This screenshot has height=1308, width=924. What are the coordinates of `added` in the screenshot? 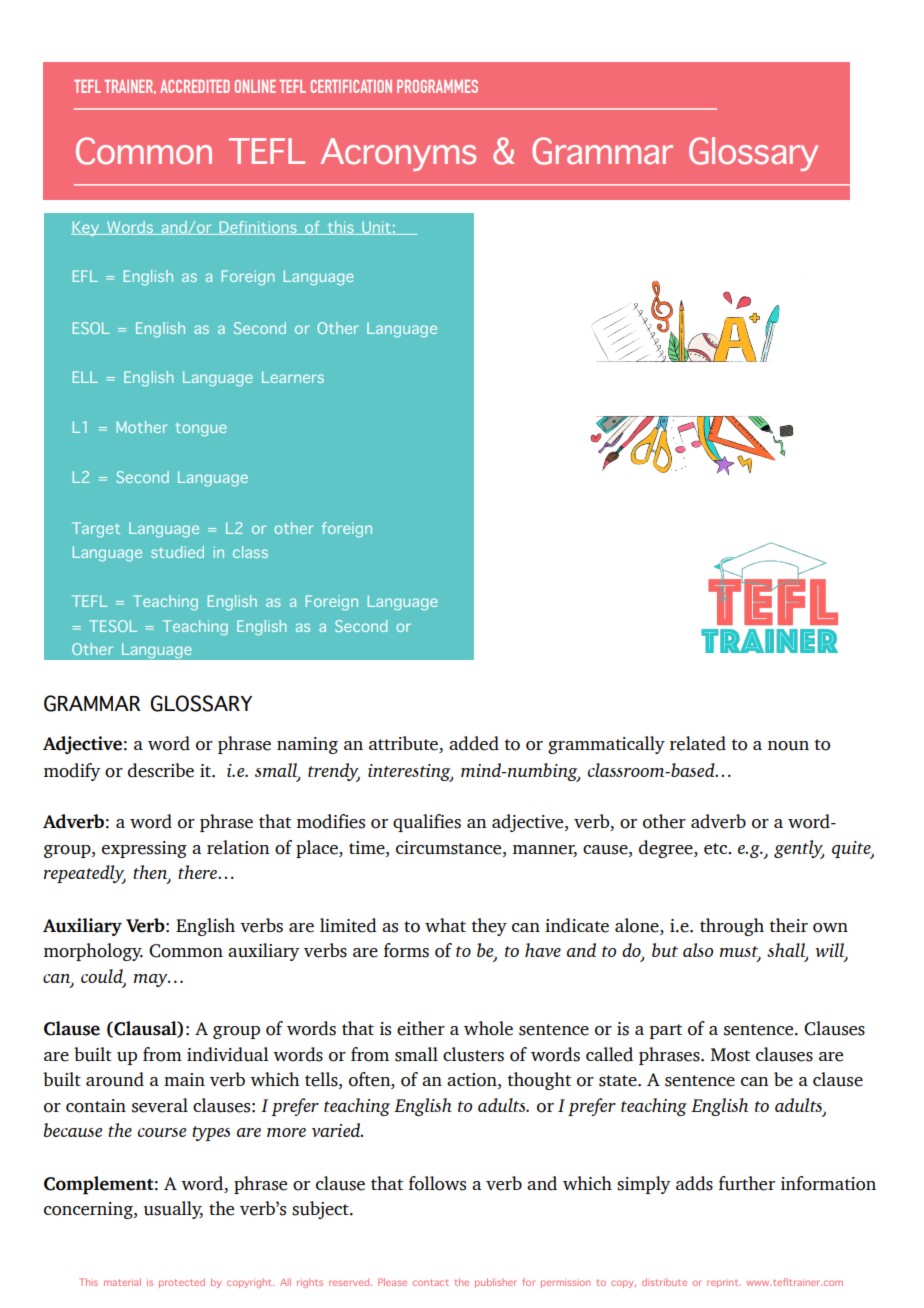 It's located at (474, 743).
